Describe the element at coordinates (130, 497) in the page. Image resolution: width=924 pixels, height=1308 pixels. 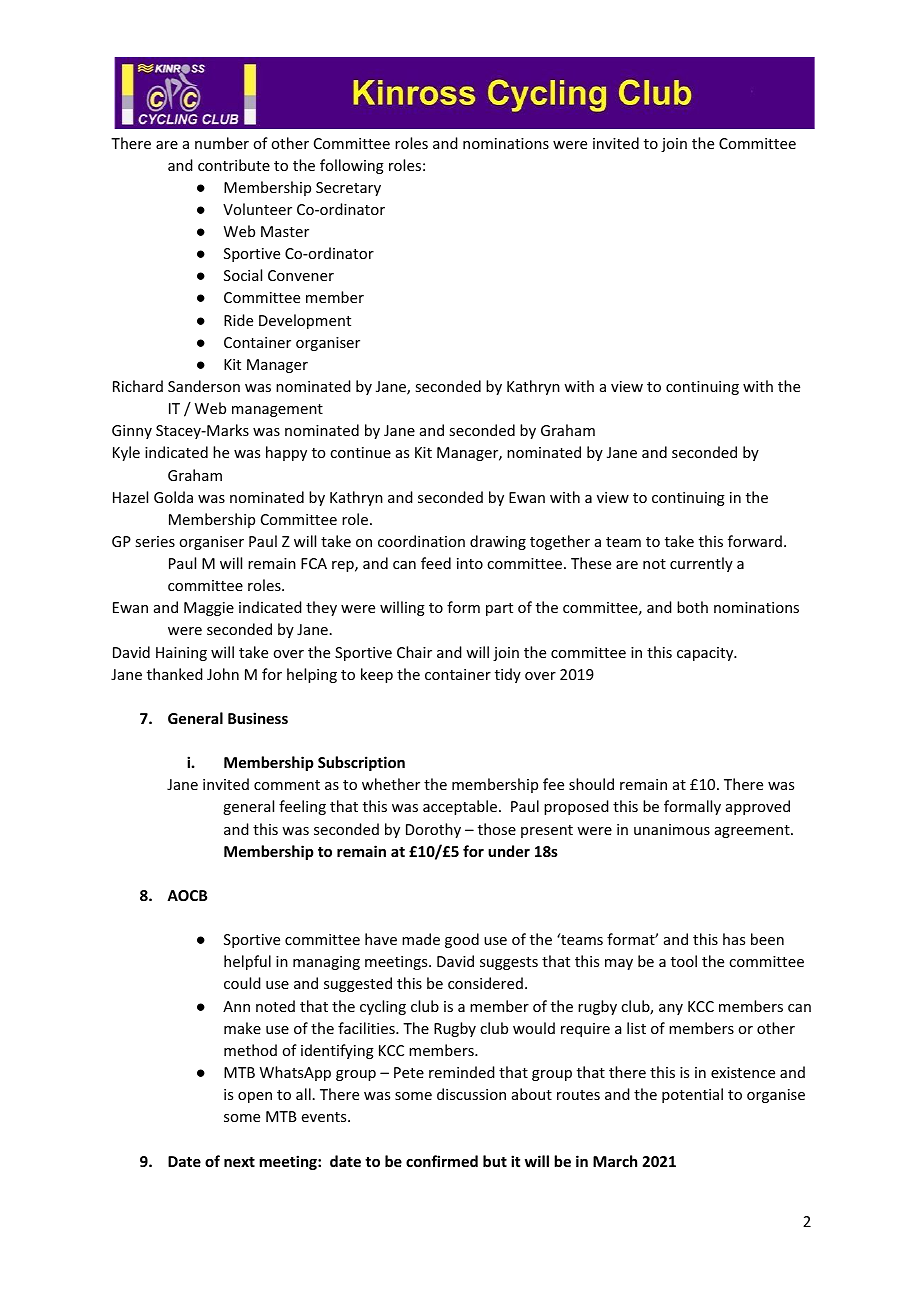
I see `Hazel` at that location.
